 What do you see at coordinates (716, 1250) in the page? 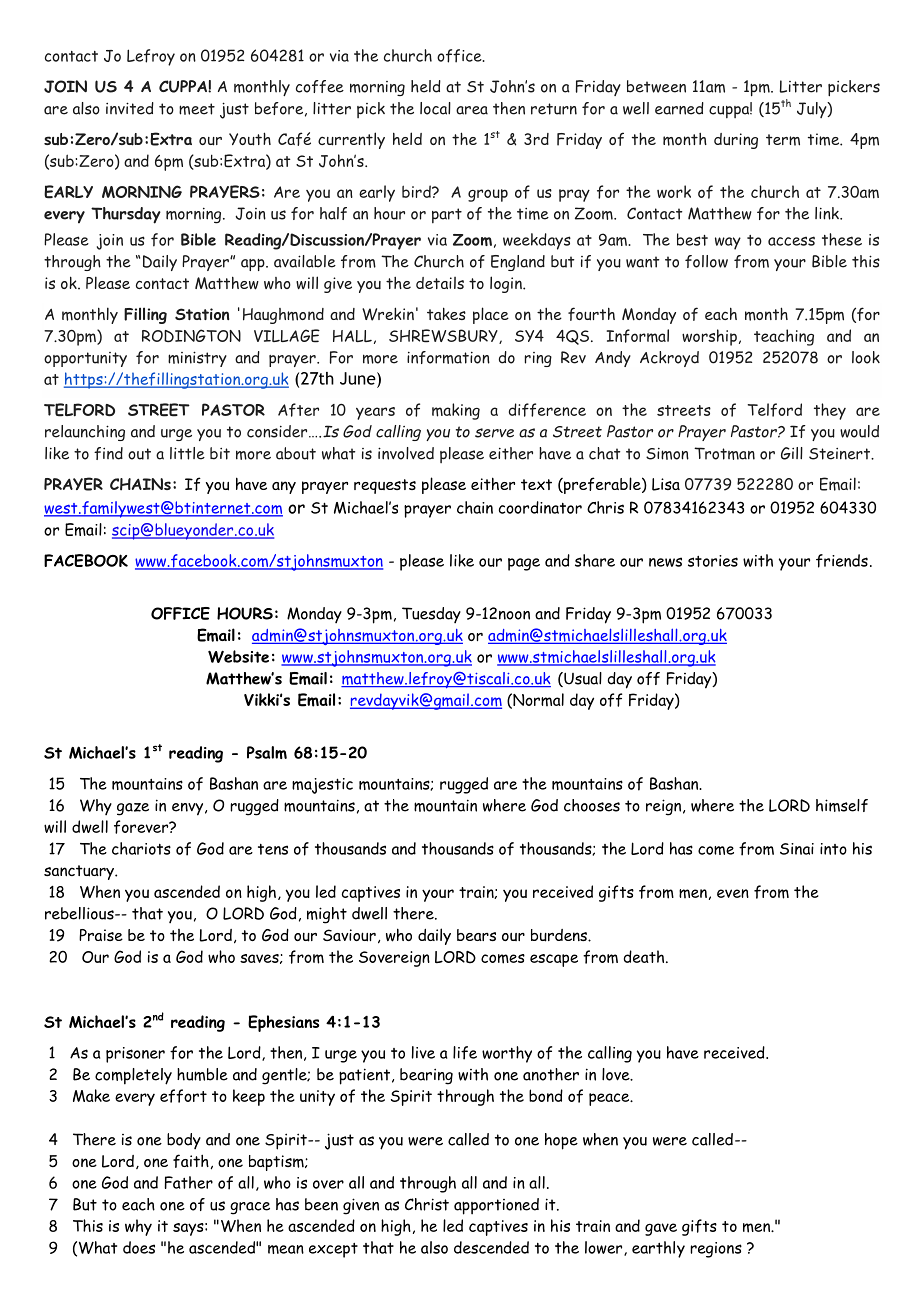
I see `regions` at bounding box center [716, 1250].
